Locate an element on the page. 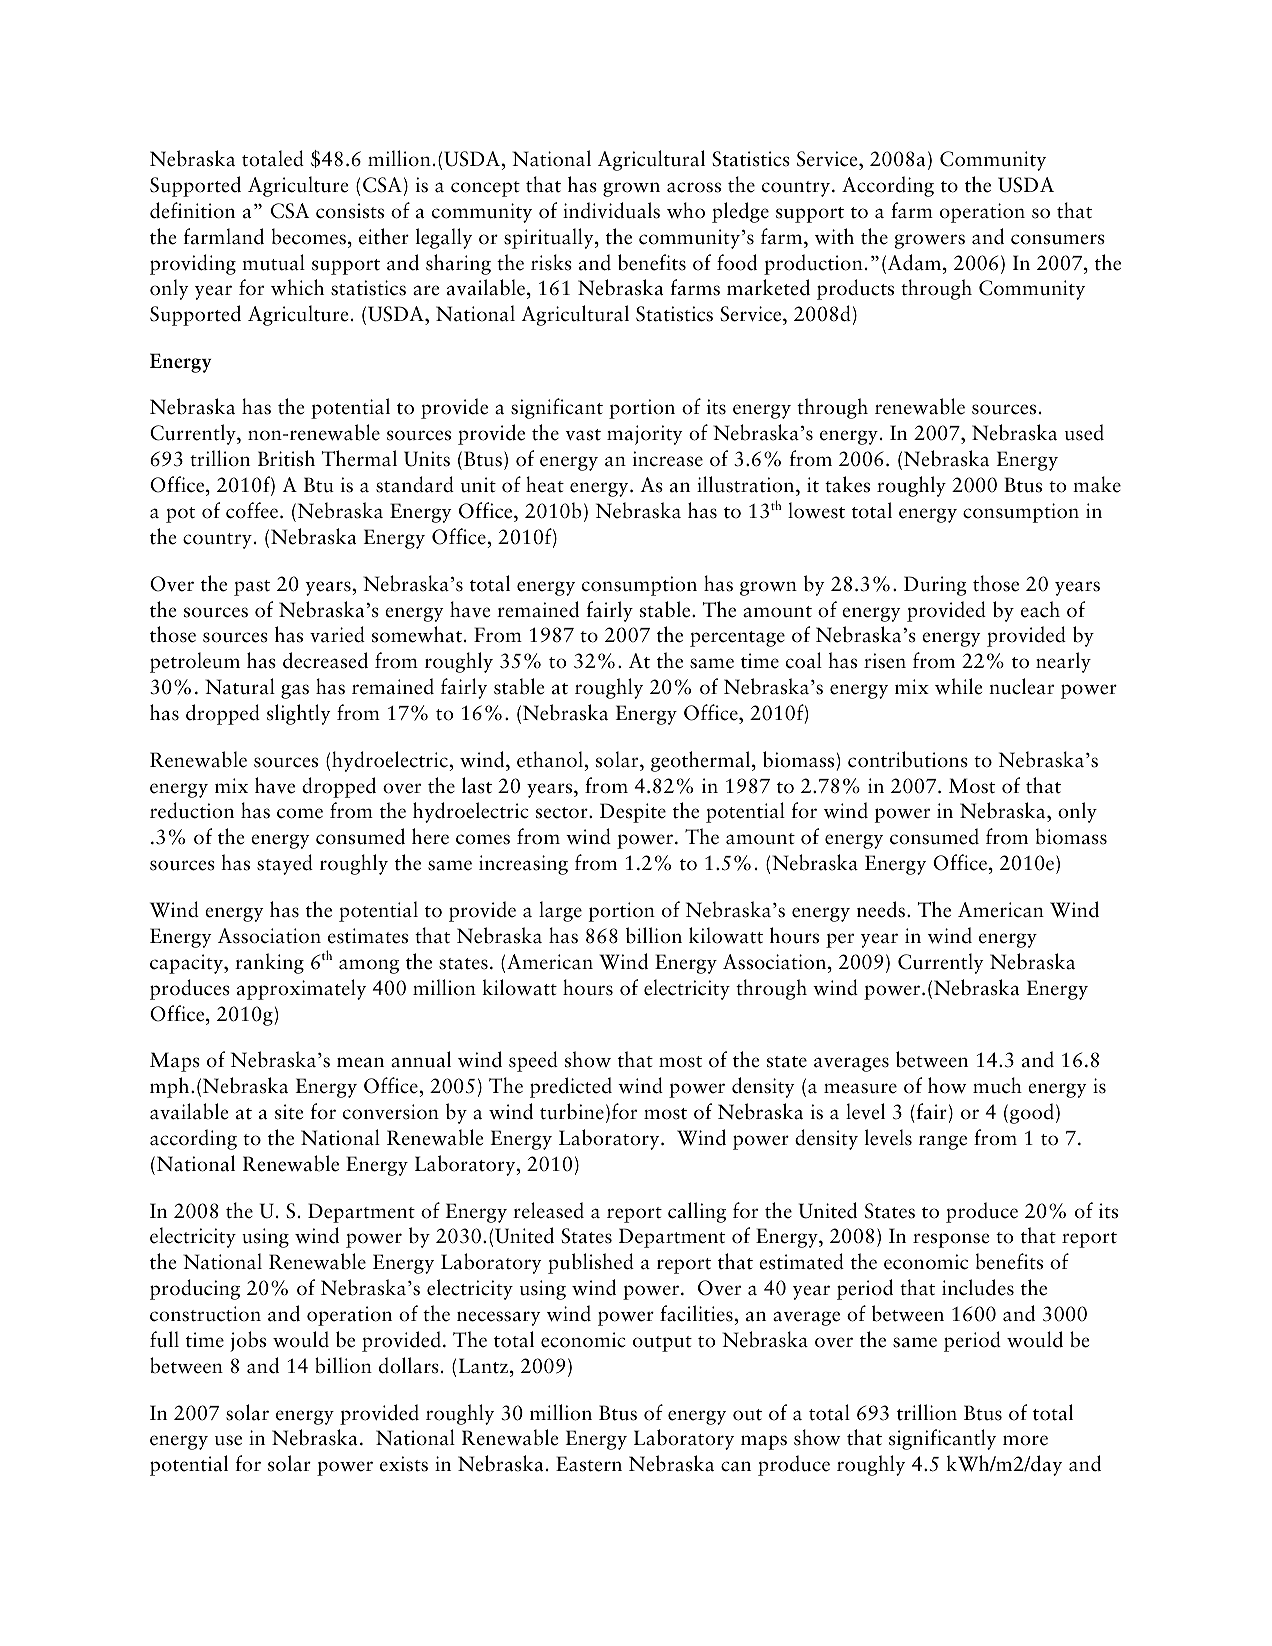  During is located at coordinates (935, 586).
